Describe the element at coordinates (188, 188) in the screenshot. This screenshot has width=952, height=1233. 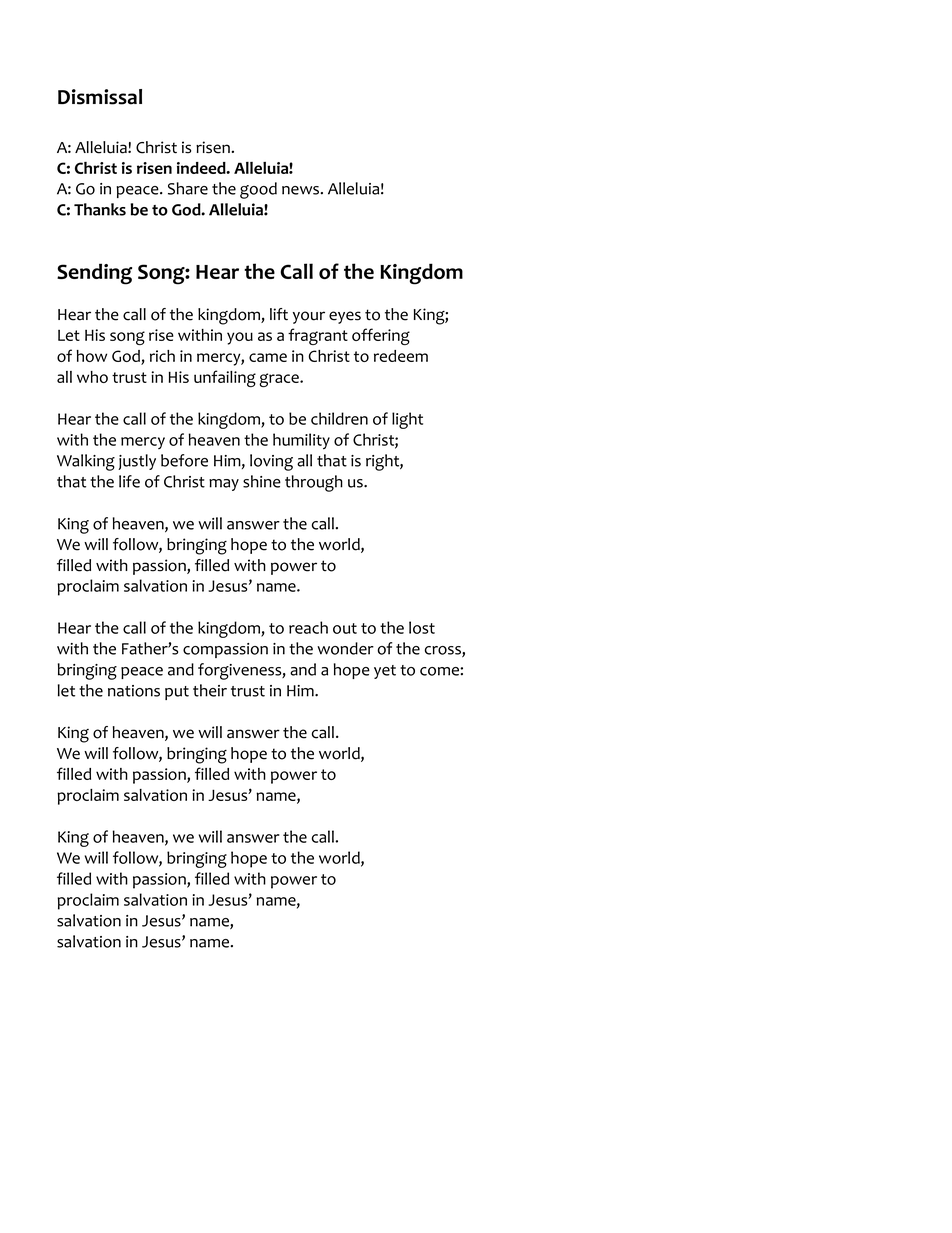
I see `Share` at that location.
